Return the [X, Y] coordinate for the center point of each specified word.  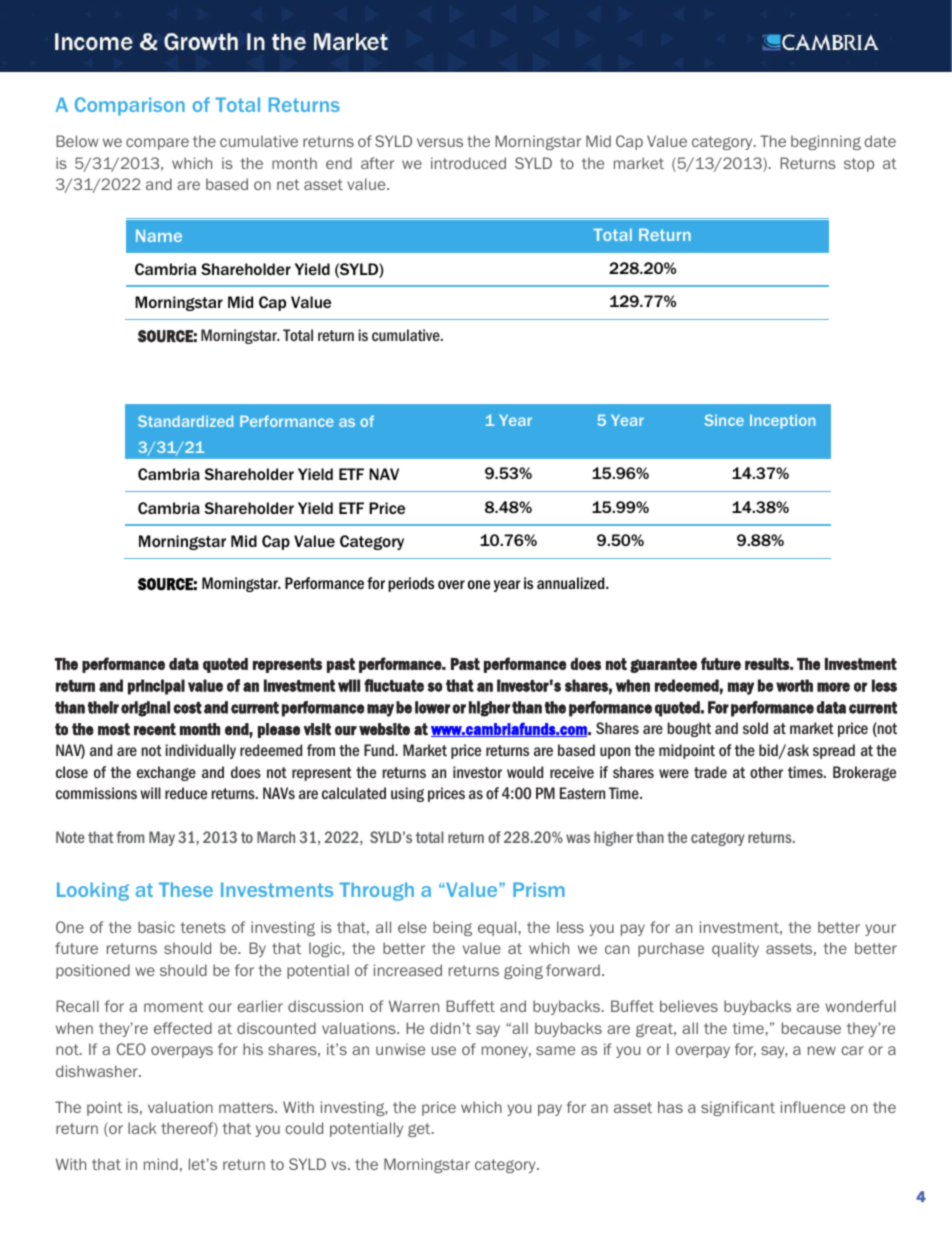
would [525, 772]
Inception [782, 422]
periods [411, 584]
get [420, 1130]
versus [440, 142]
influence [813, 1107]
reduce [186, 793]
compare [157, 144]
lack [142, 1128]
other [766, 772]
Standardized [185, 421]
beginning [826, 142]
